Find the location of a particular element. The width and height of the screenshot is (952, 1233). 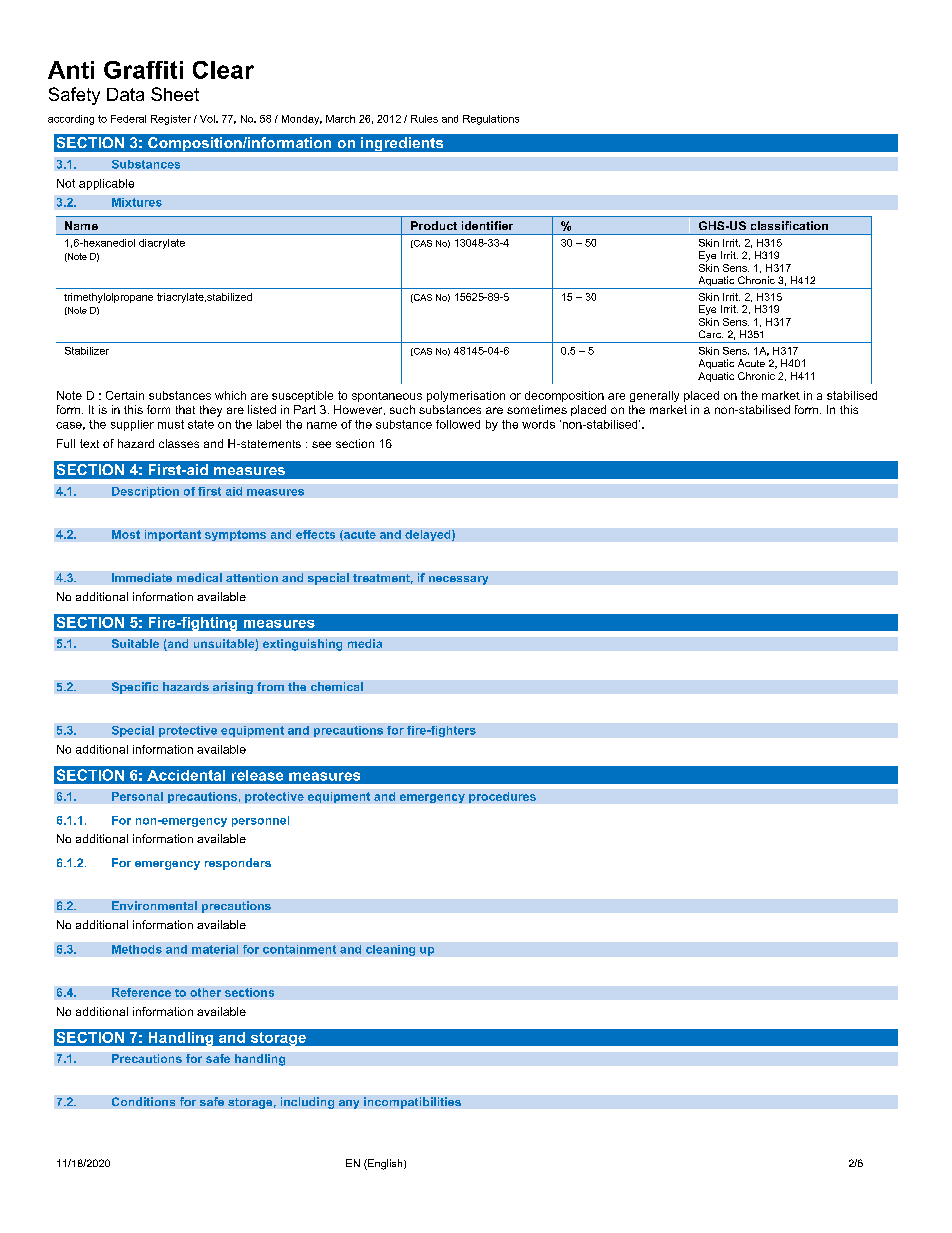

classification is located at coordinates (789, 225).
